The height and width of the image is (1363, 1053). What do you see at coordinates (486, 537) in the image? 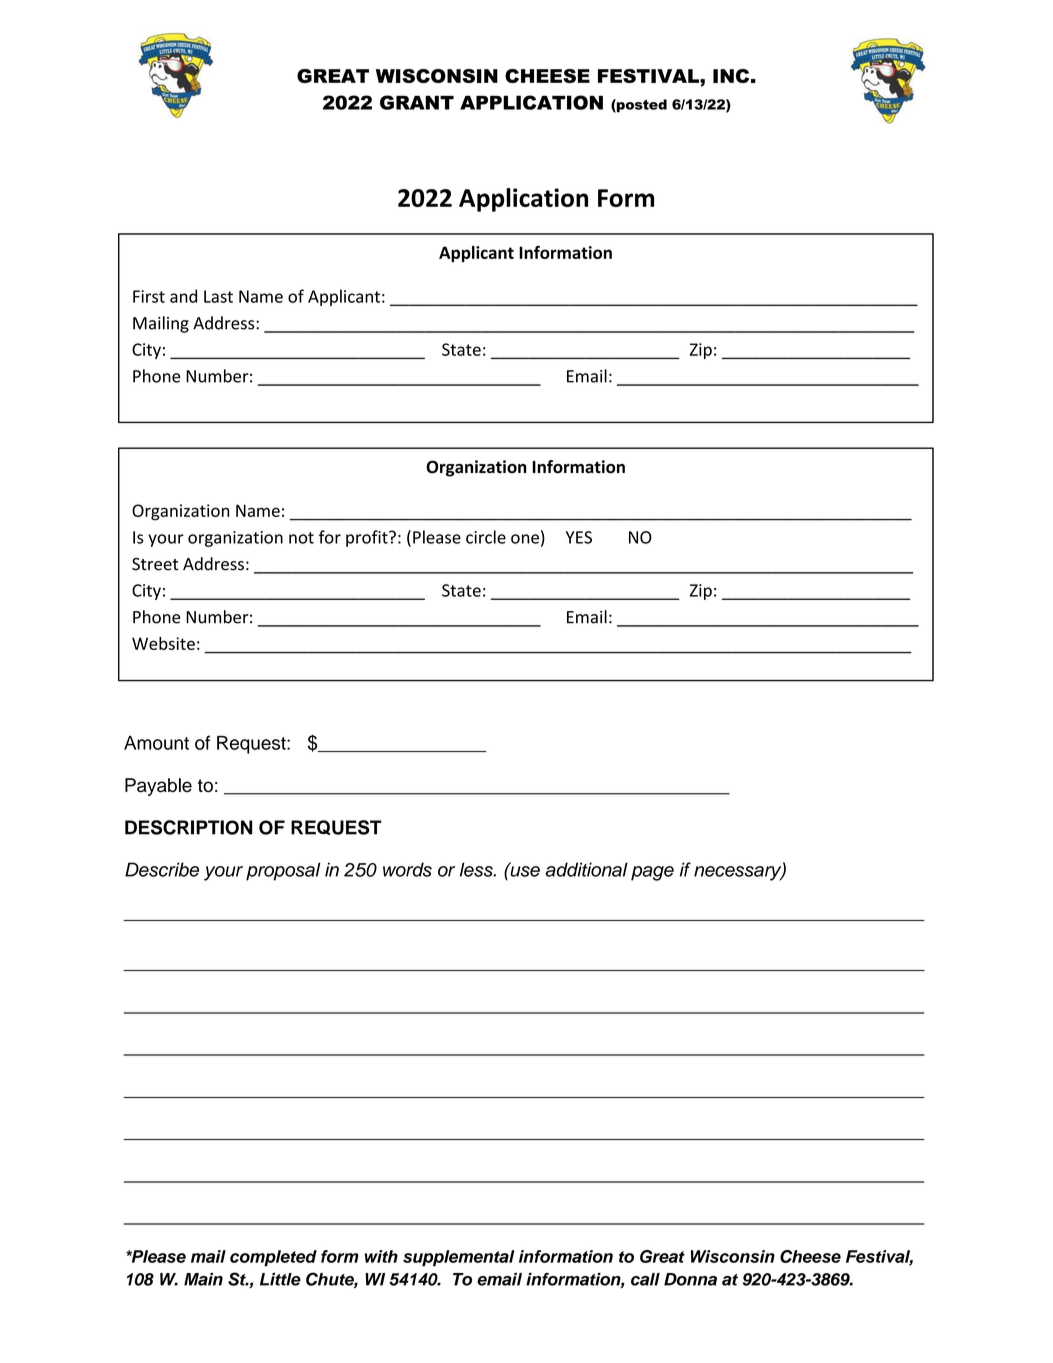
I see `circle` at bounding box center [486, 537].
